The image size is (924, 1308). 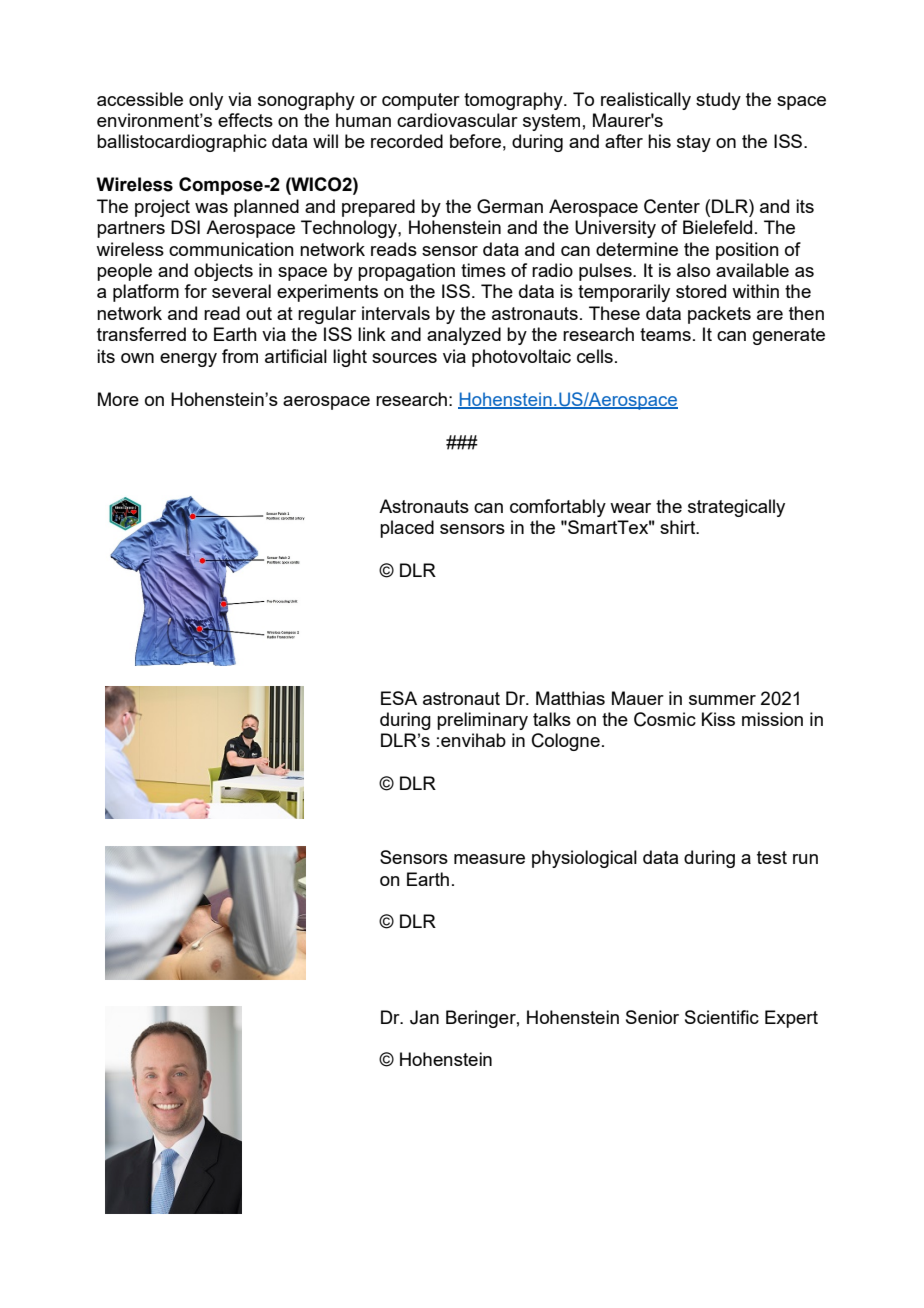 What do you see at coordinates (188, 360) in the page?
I see `energy` at bounding box center [188, 360].
